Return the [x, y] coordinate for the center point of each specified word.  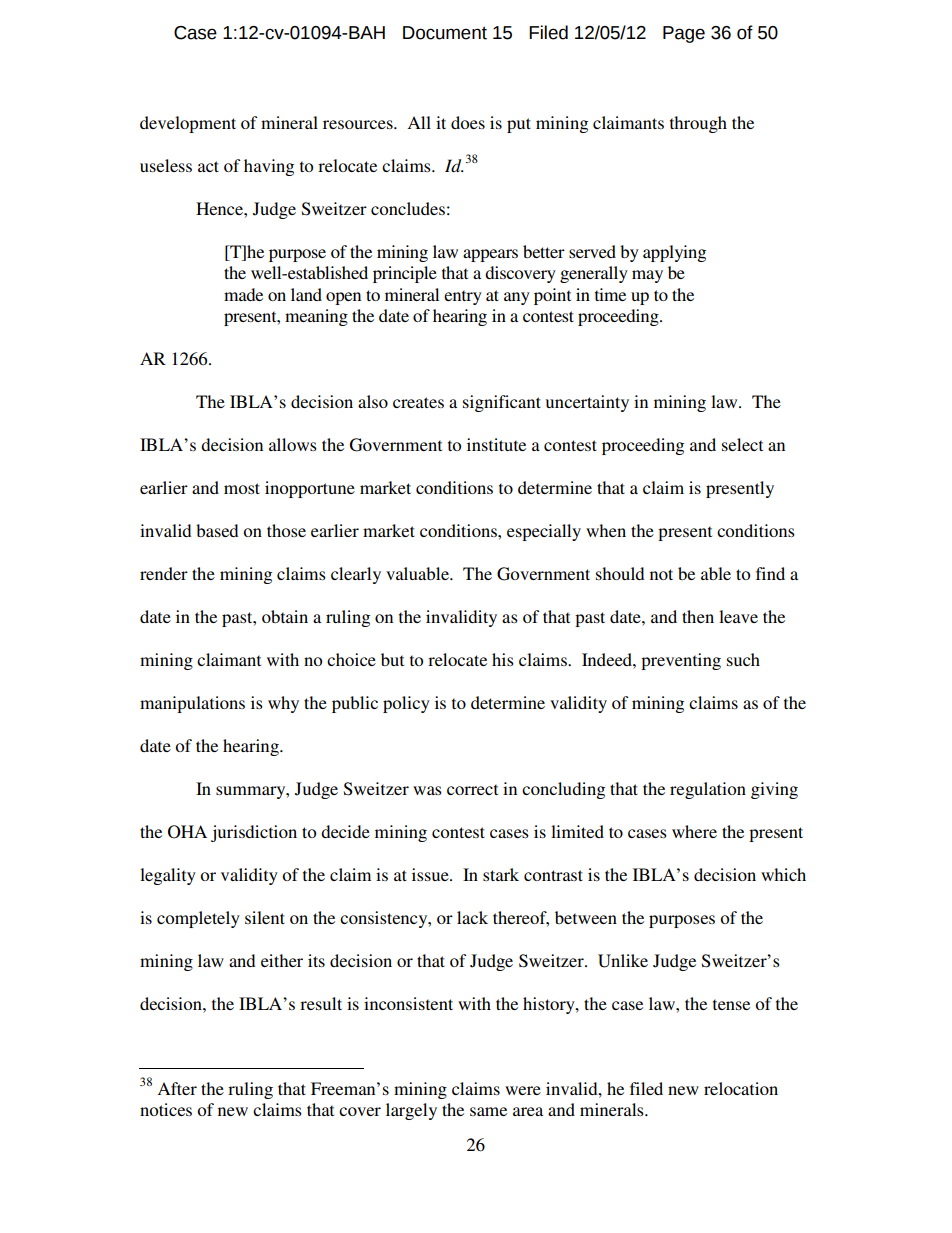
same [488, 1111]
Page [684, 34]
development [188, 124]
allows [293, 444]
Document [445, 33]
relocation [741, 1088]
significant [502, 403]
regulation [708, 790]
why [283, 704]
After [177, 1088]
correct [472, 789]
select [742, 444]
